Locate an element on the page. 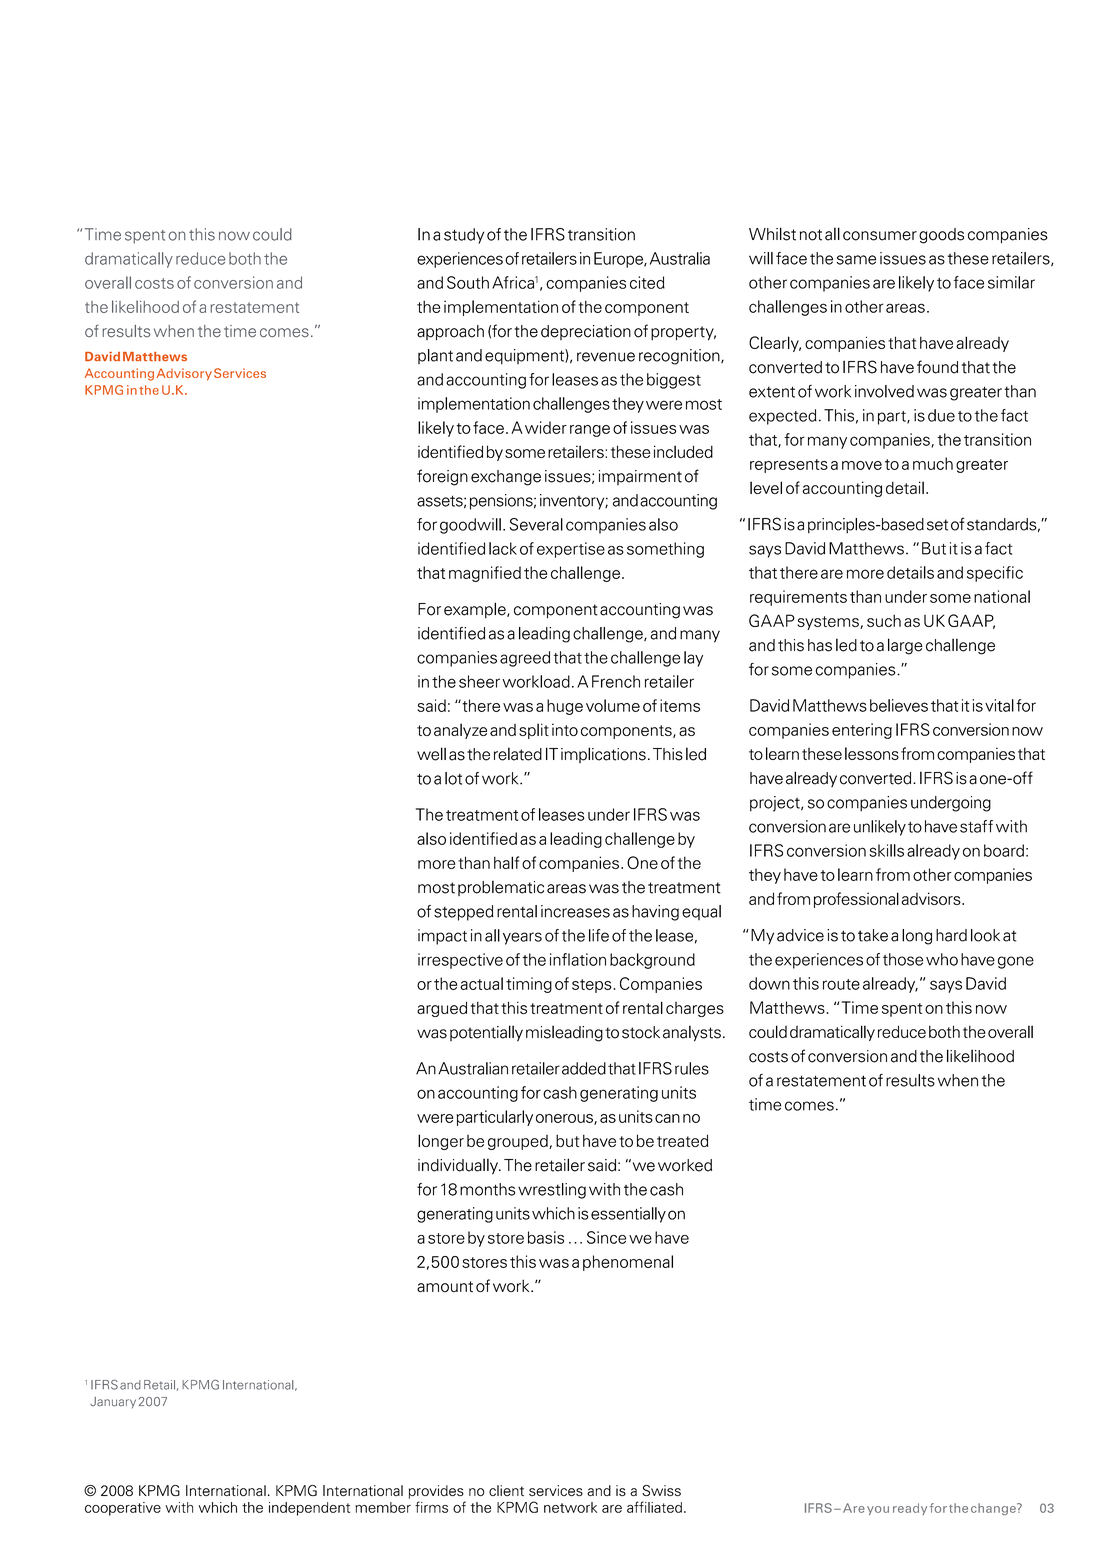 The image size is (1107, 1566). independent is located at coordinates (309, 1509).
